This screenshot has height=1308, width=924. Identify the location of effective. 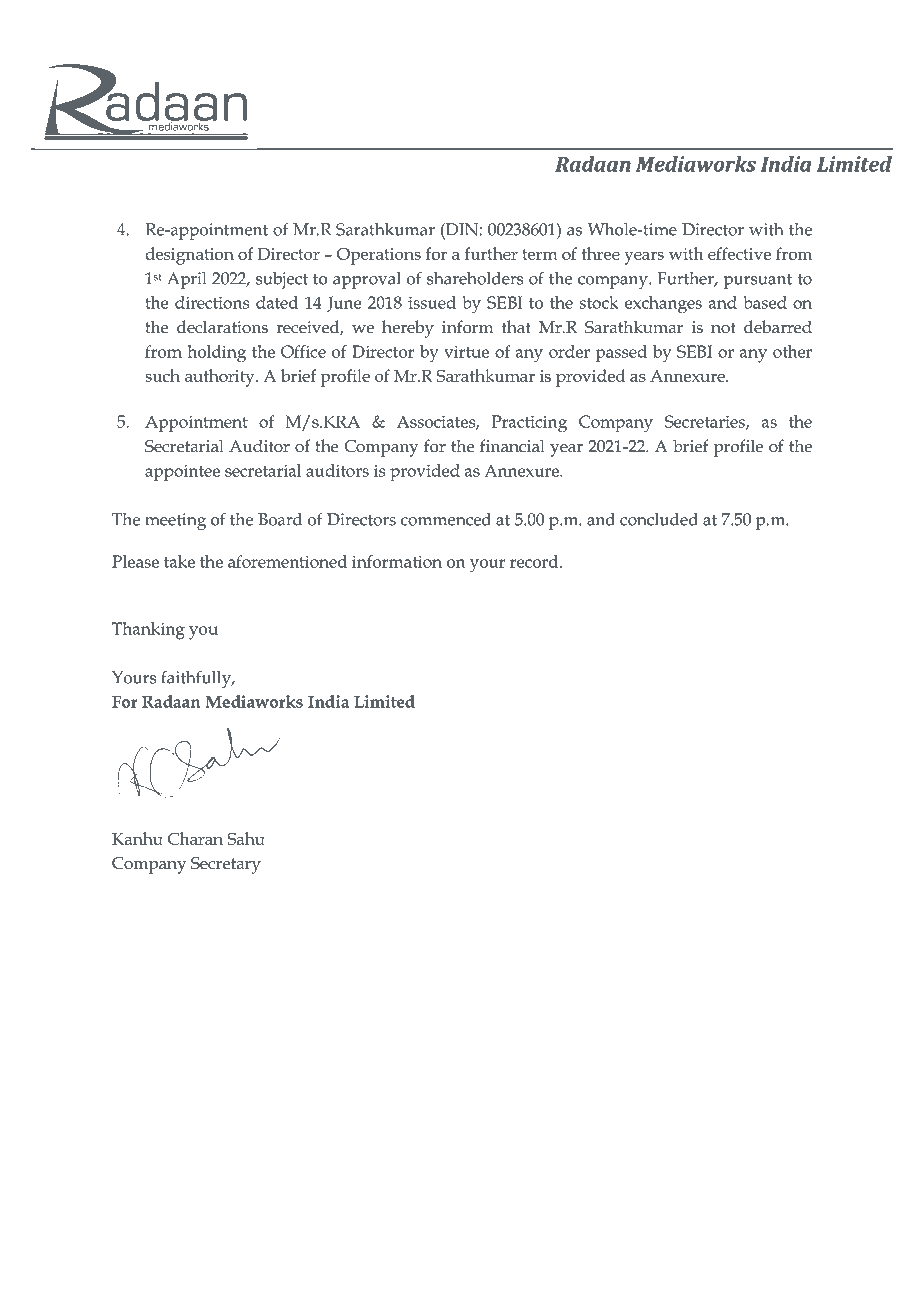
(739, 253).
